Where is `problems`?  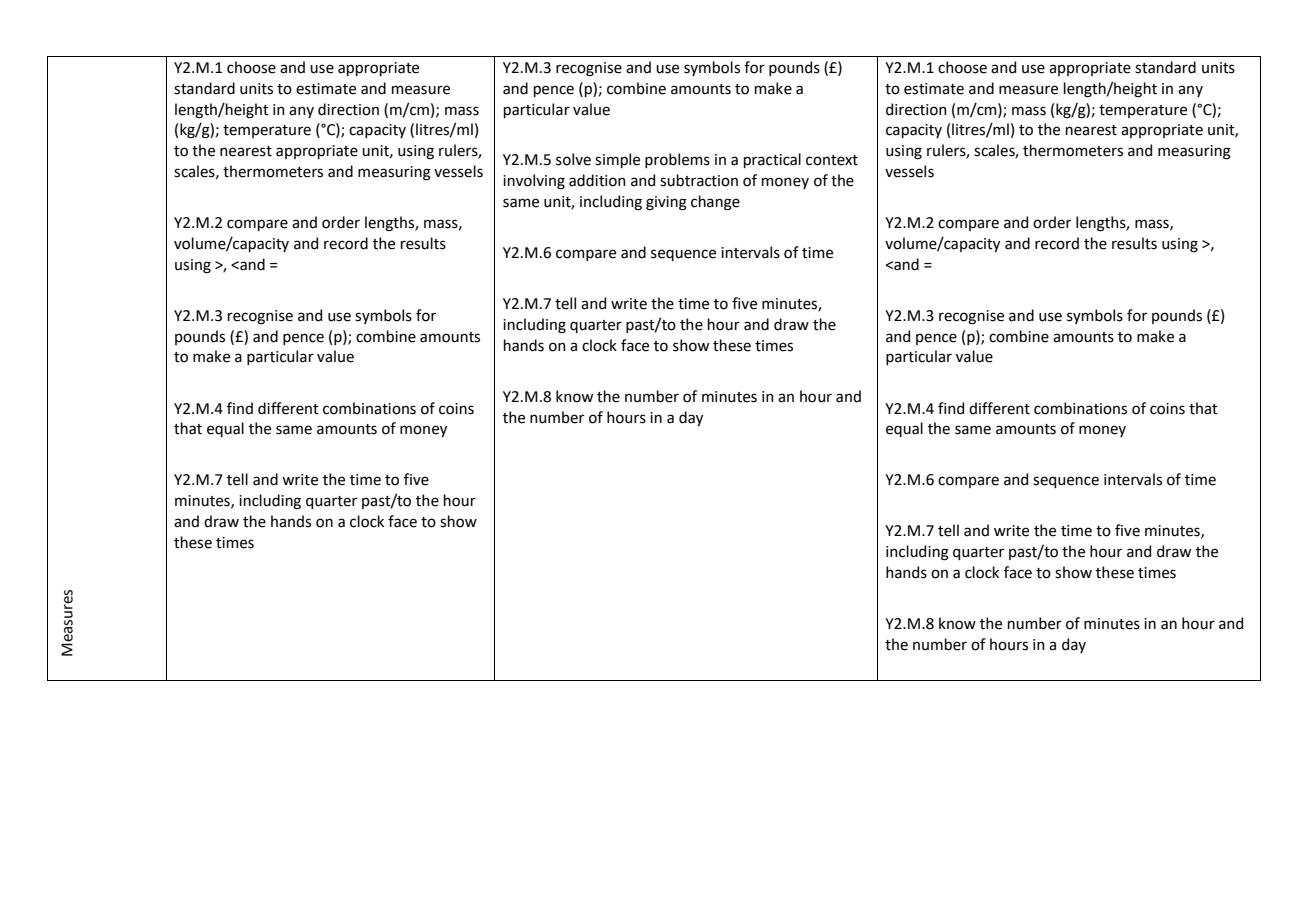
problems is located at coordinates (677, 160).
